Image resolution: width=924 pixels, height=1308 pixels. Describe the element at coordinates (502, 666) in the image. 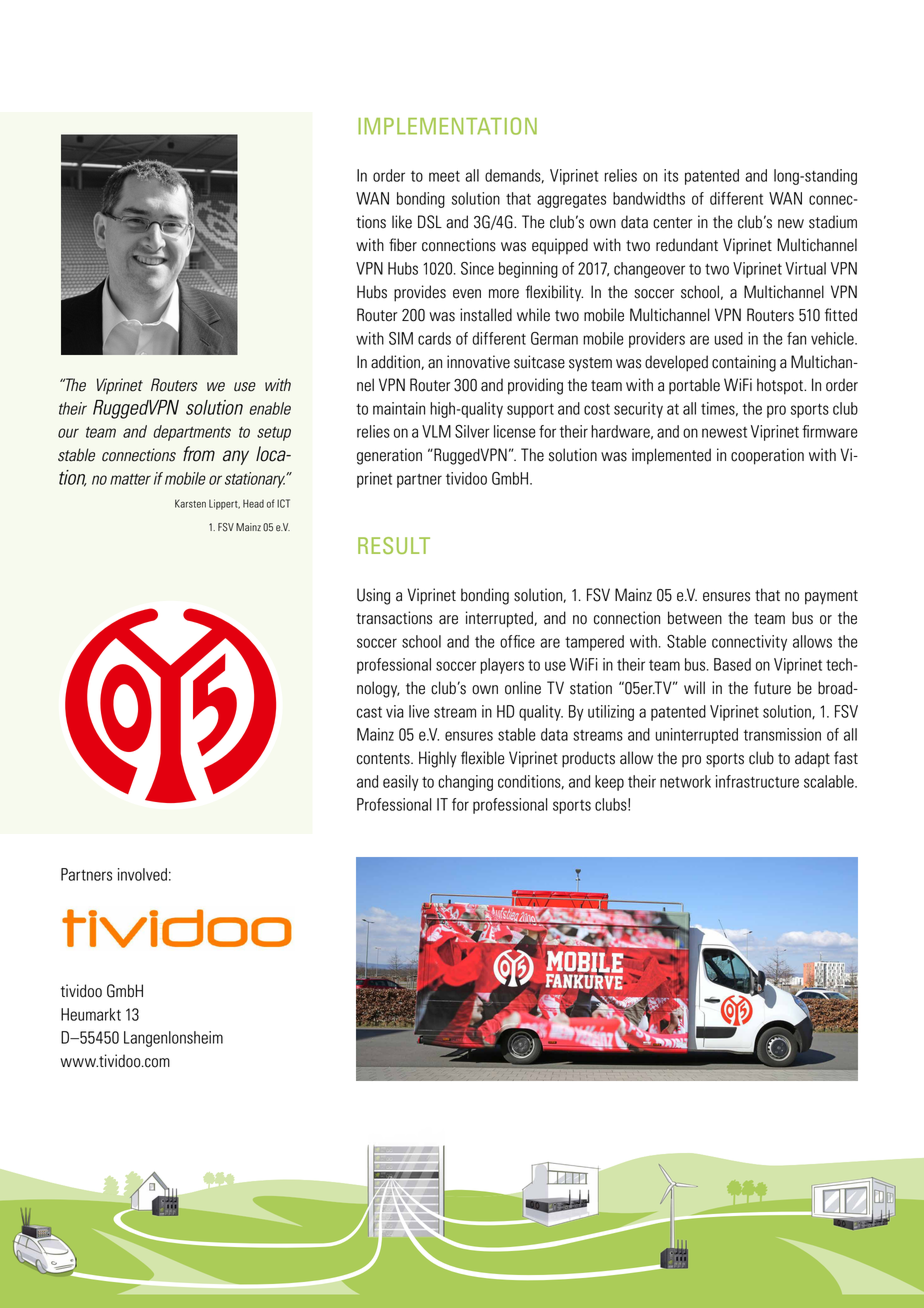

I see `players` at that location.
